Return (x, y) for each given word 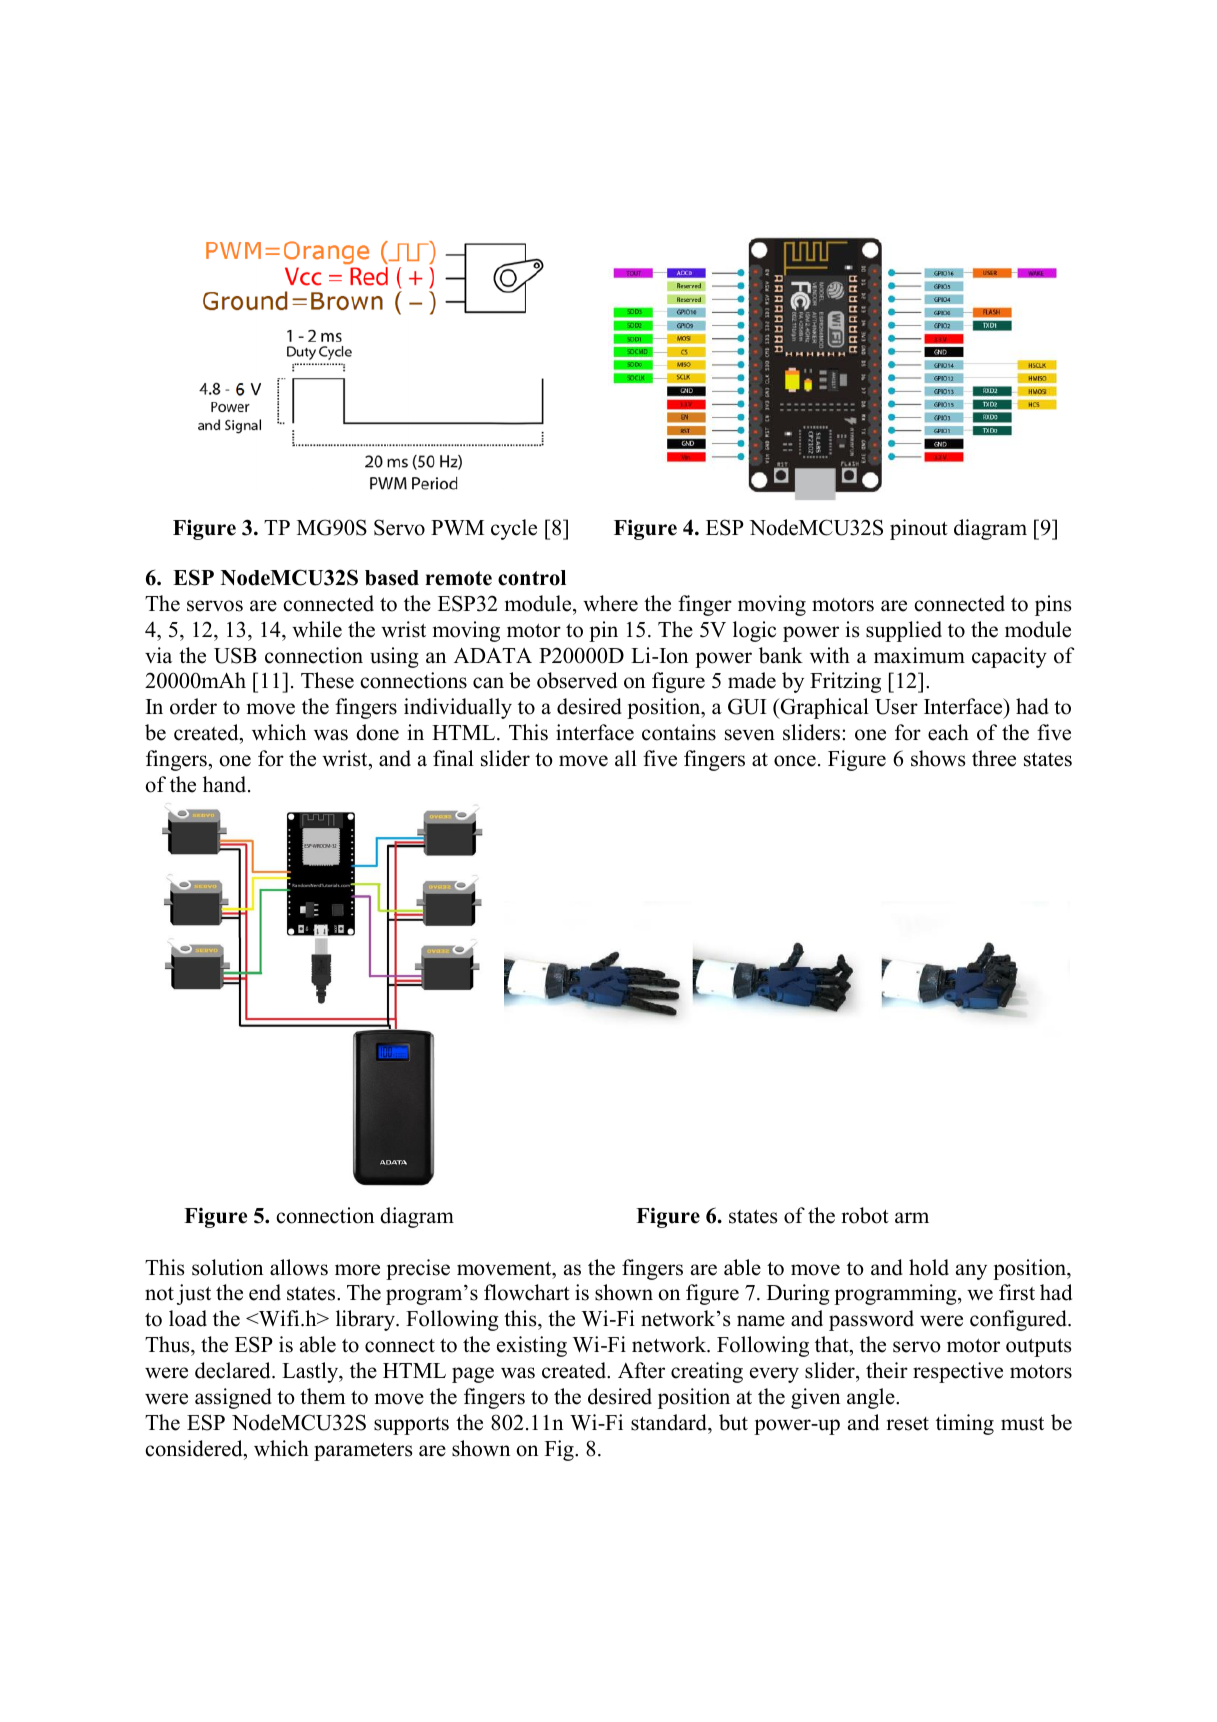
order (193, 706)
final (453, 758)
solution (227, 1267)
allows (299, 1267)
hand (226, 784)
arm (912, 1217)
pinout (919, 529)
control (532, 578)
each (948, 732)
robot (865, 1215)
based (392, 578)
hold (929, 1267)
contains (679, 732)
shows (938, 758)
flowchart (527, 1292)
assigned (233, 1398)
